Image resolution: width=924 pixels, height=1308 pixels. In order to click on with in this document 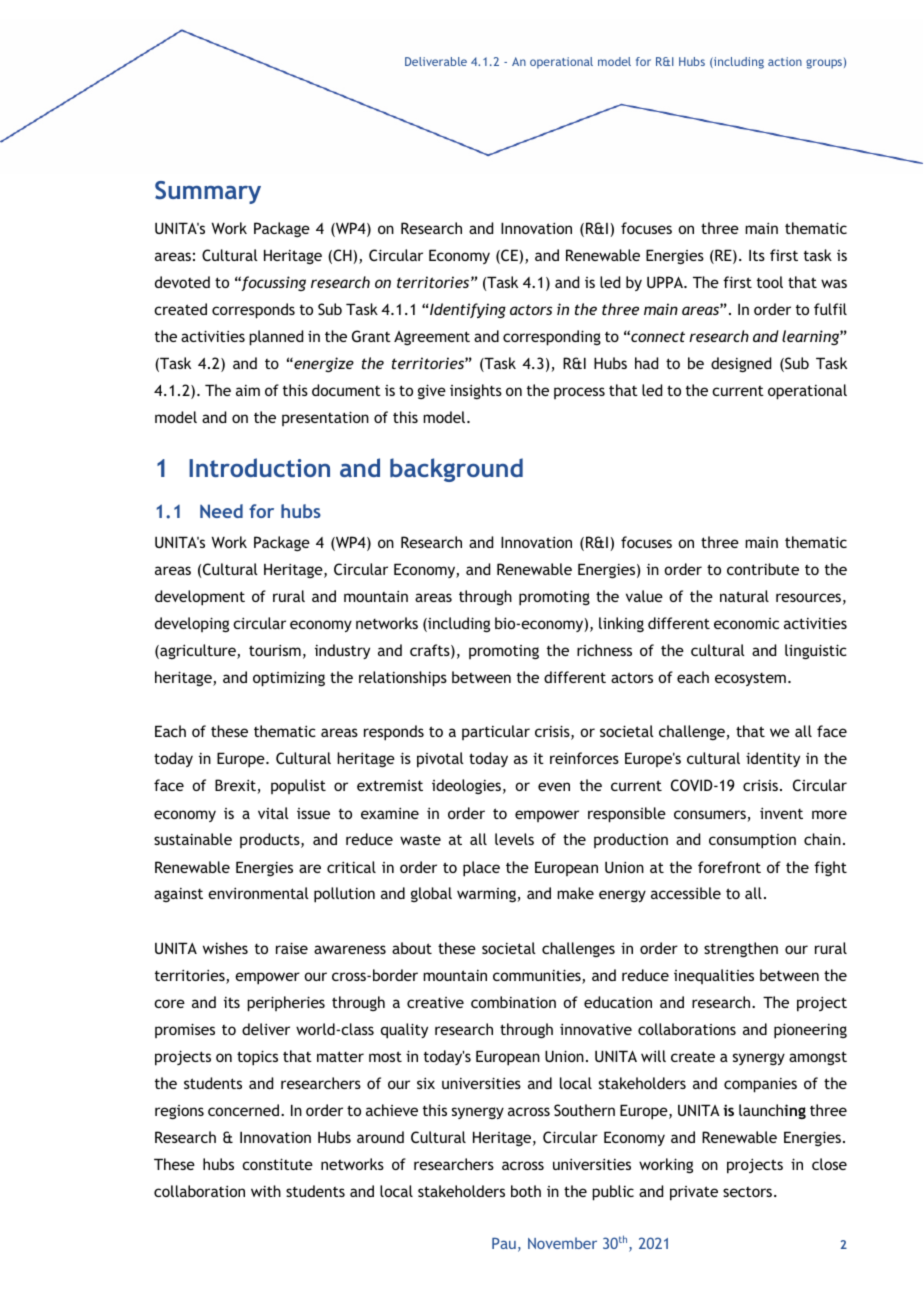, I will do `click(266, 1191)`.
